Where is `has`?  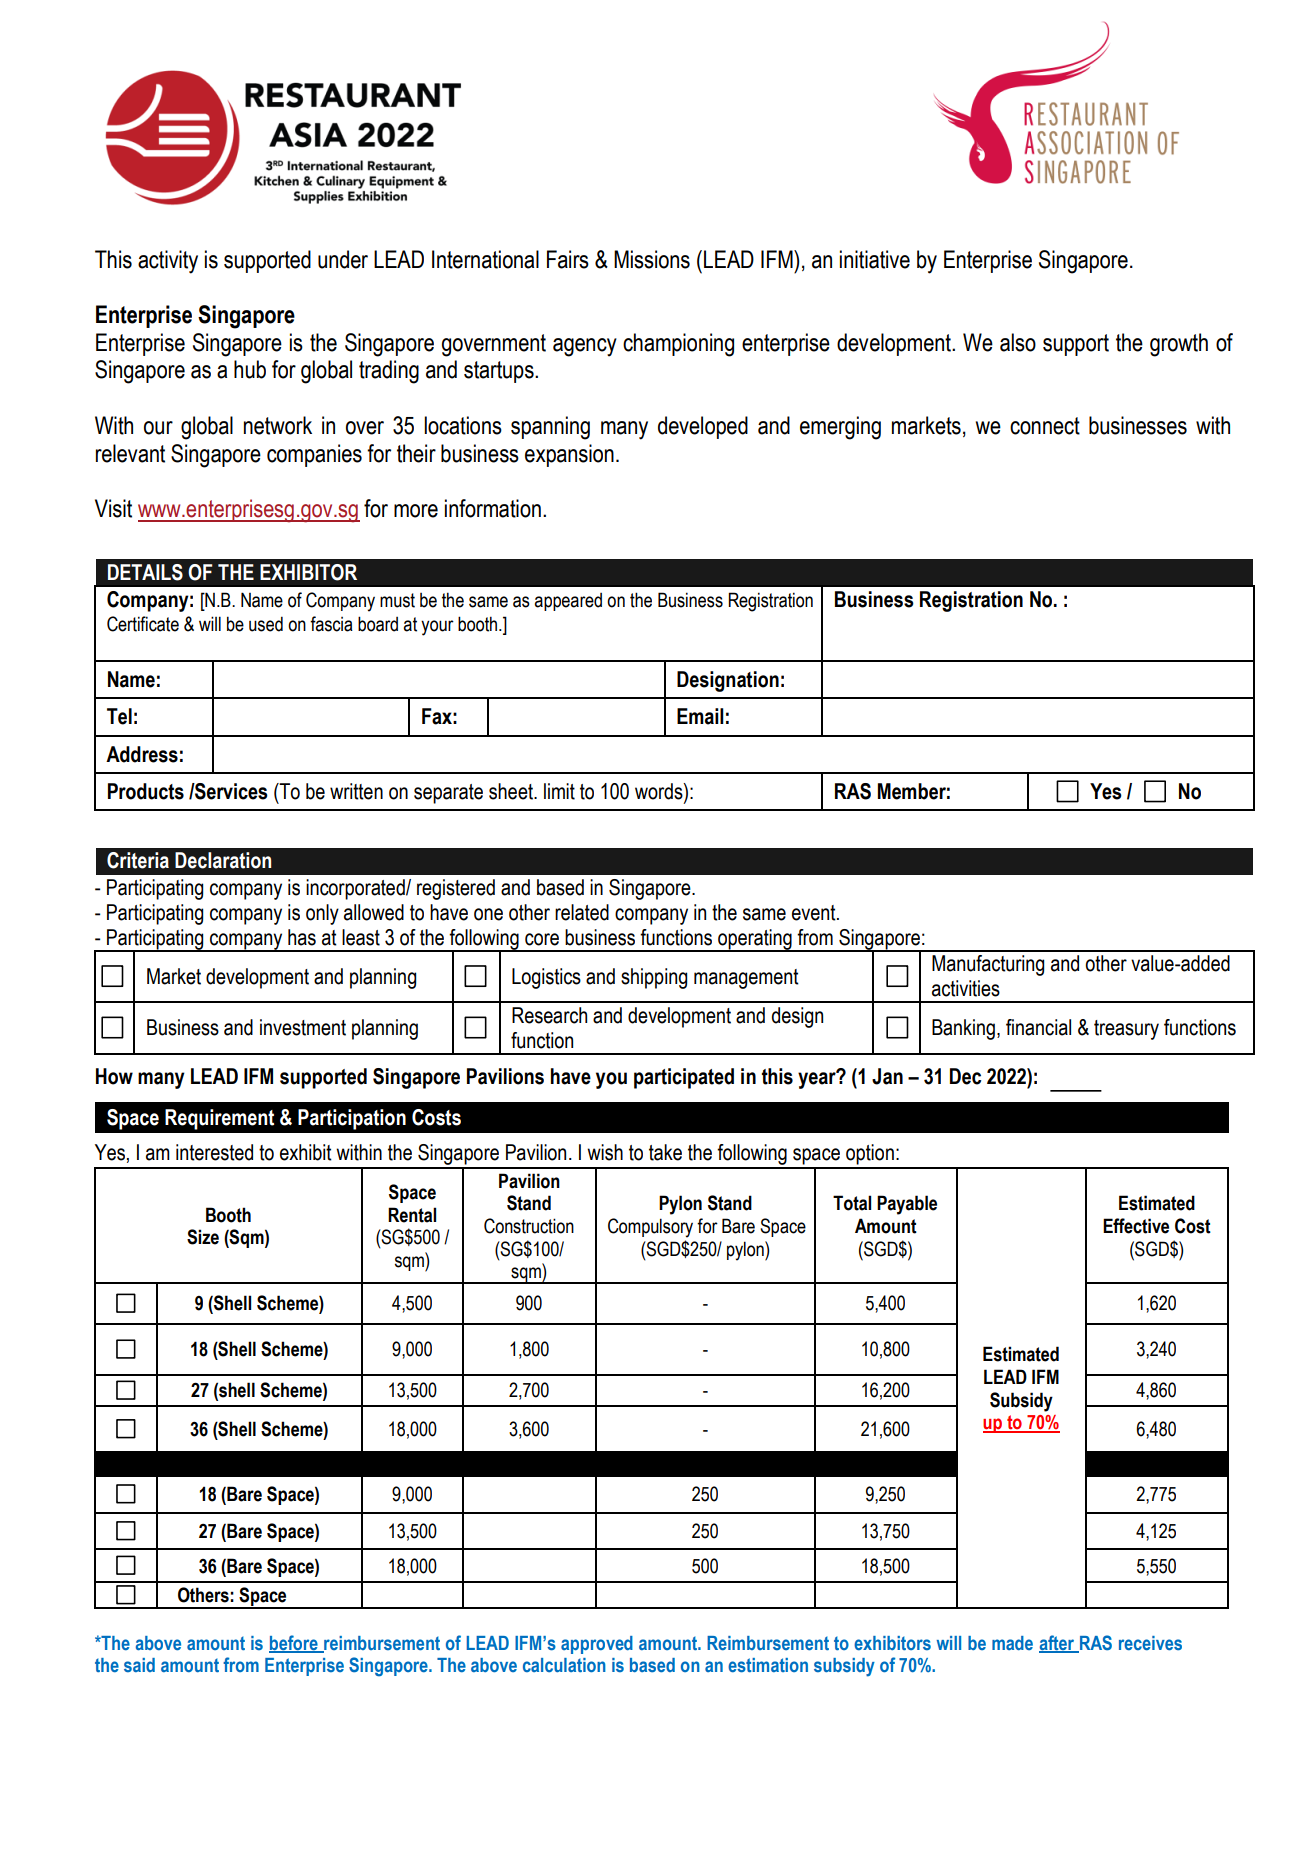 has is located at coordinates (302, 937).
